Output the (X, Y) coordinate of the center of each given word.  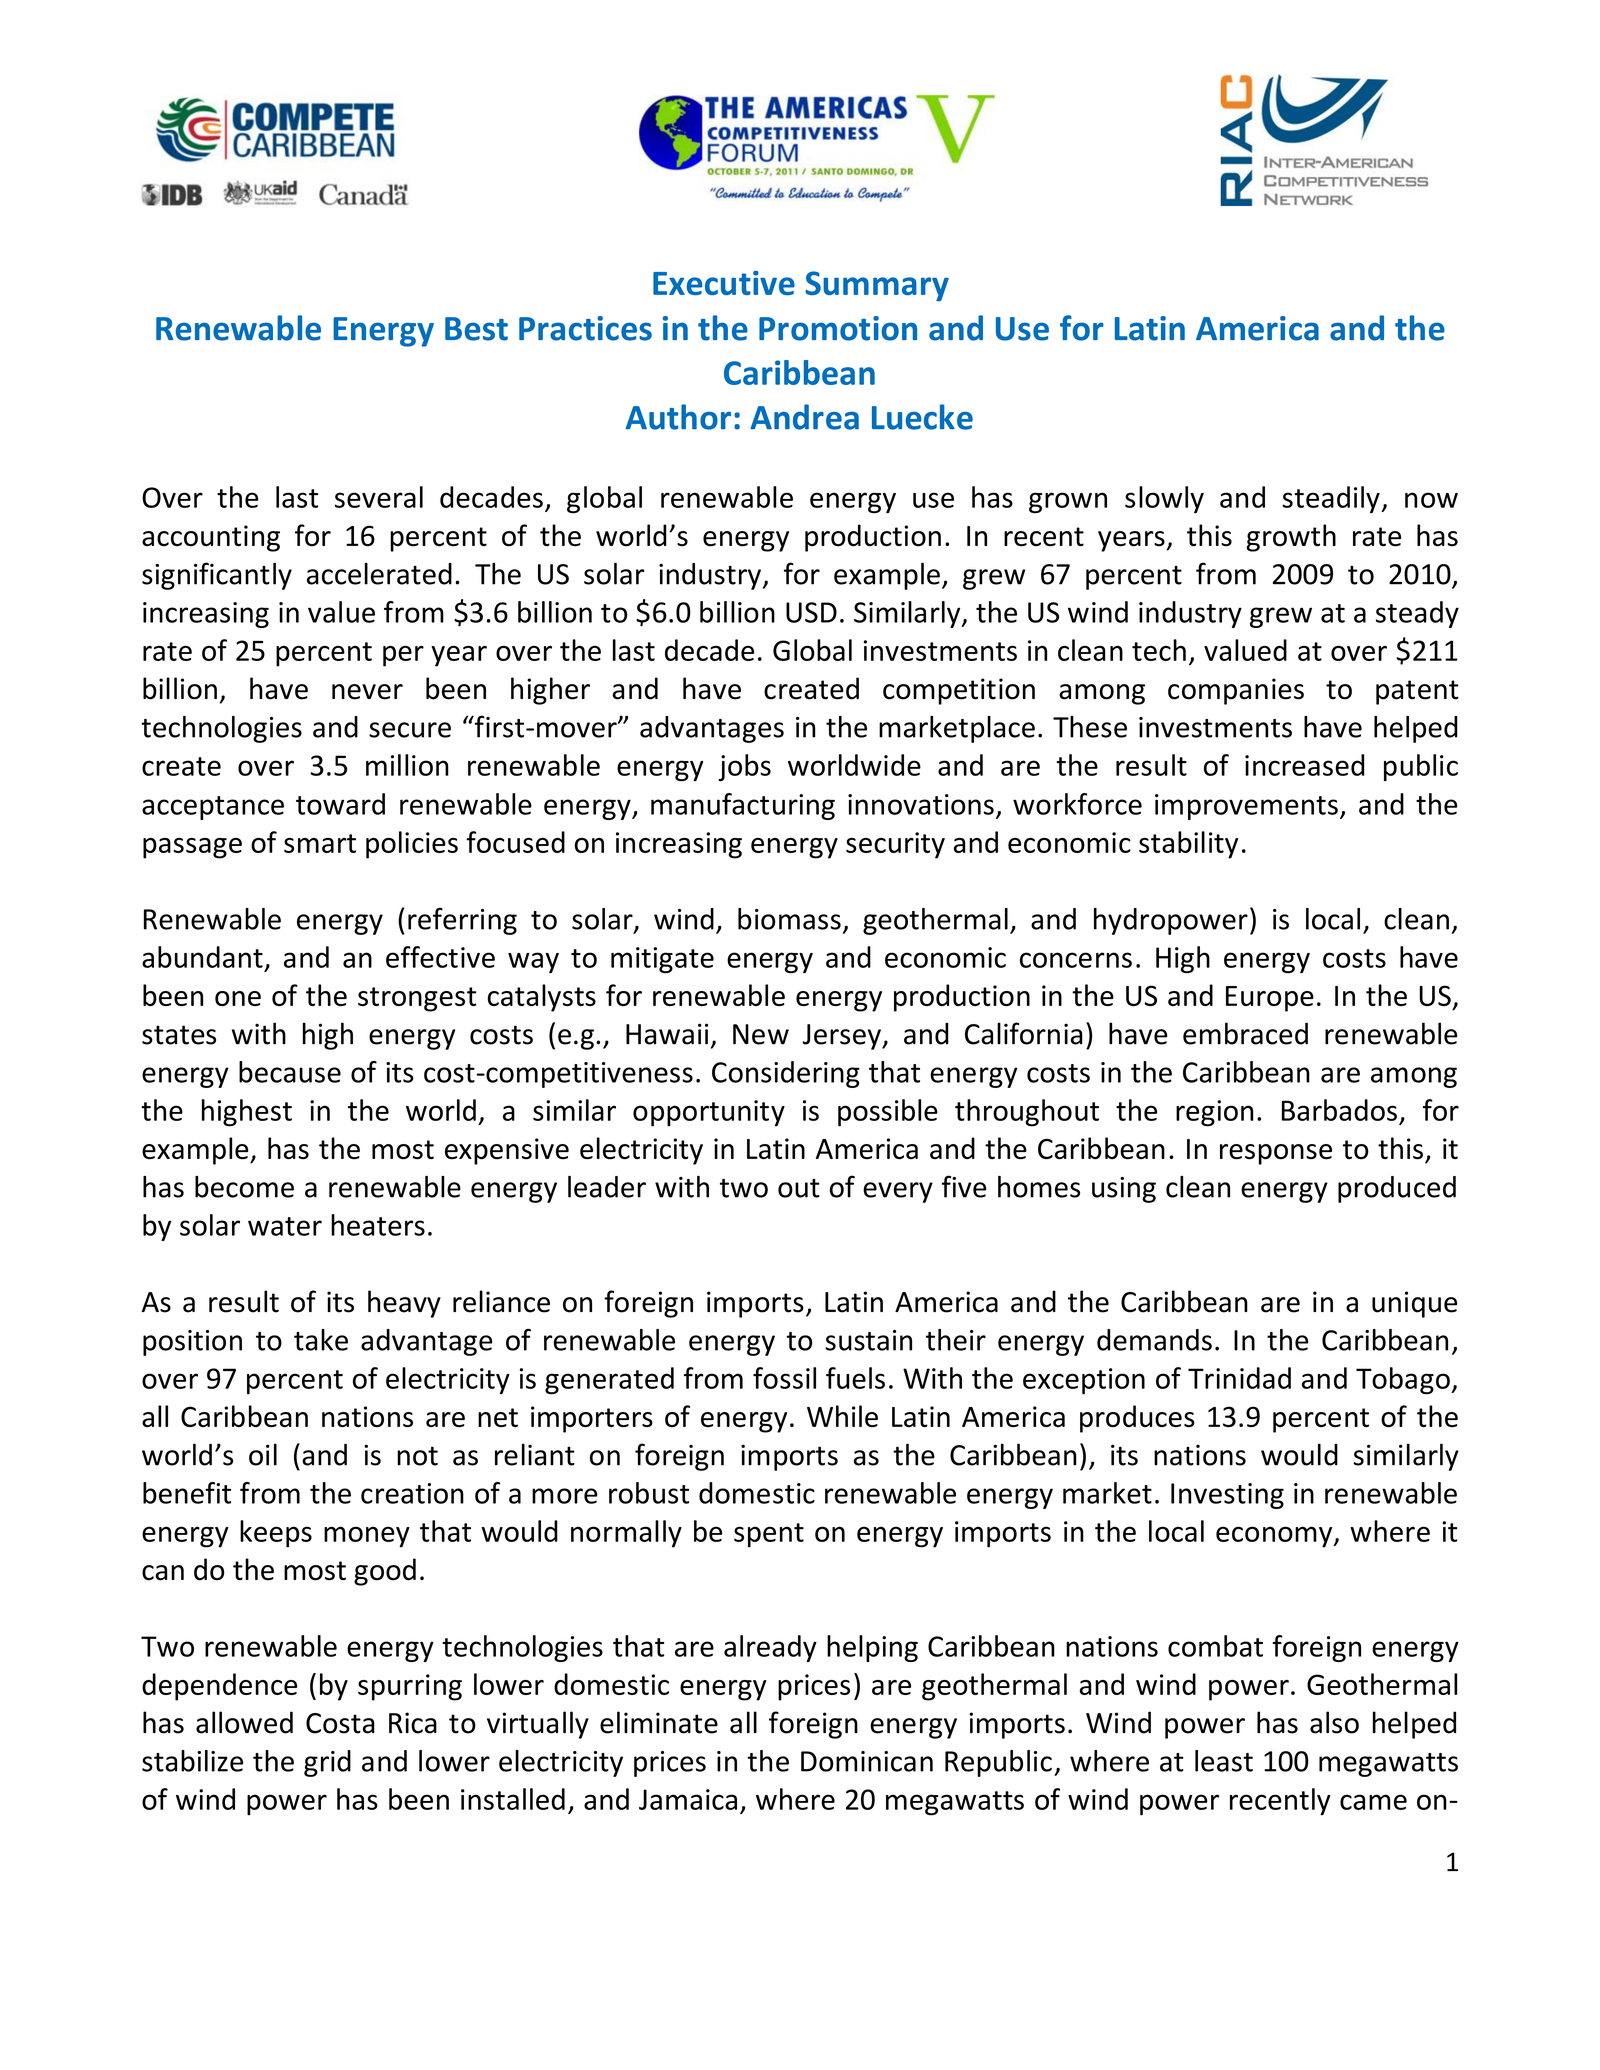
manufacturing (743, 806)
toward (340, 804)
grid (327, 1763)
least (1224, 1761)
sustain (868, 1340)
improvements (1246, 807)
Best (476, 329)
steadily (1332, 499)
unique (1414, 1304)
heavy (404, 1304)
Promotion (838, 328)
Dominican (867, 1761)
